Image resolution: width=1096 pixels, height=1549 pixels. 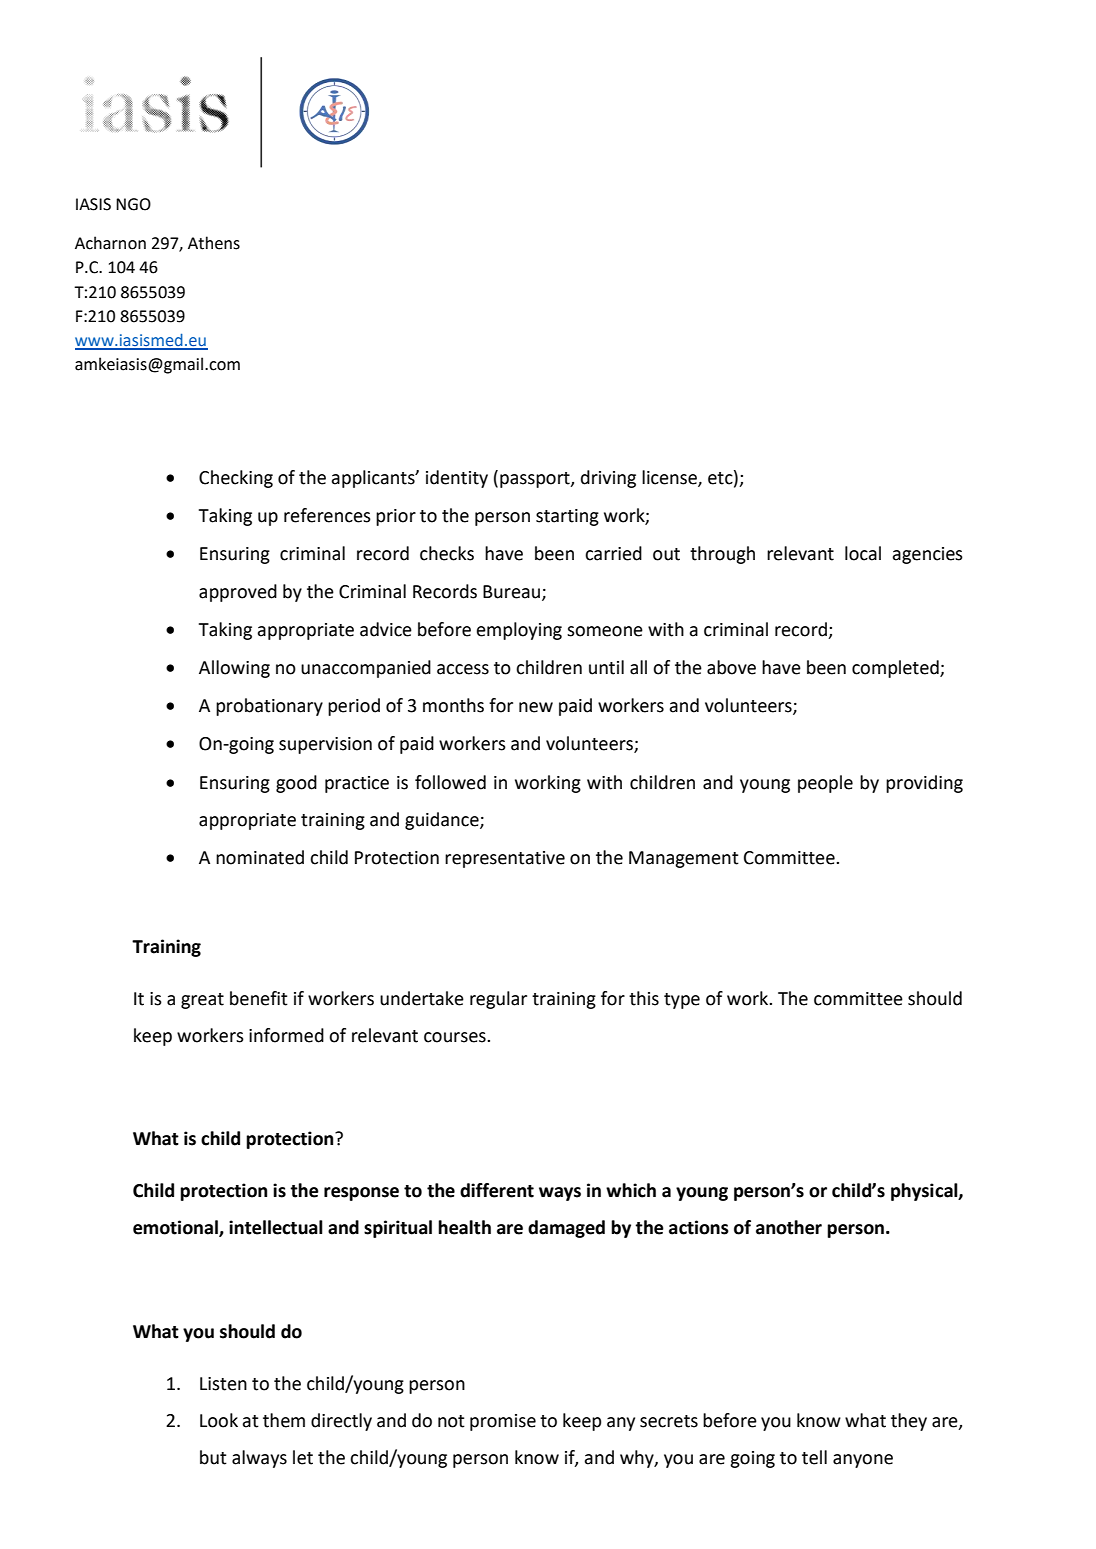 I want to click on another, so click(x=789, y=1227).
